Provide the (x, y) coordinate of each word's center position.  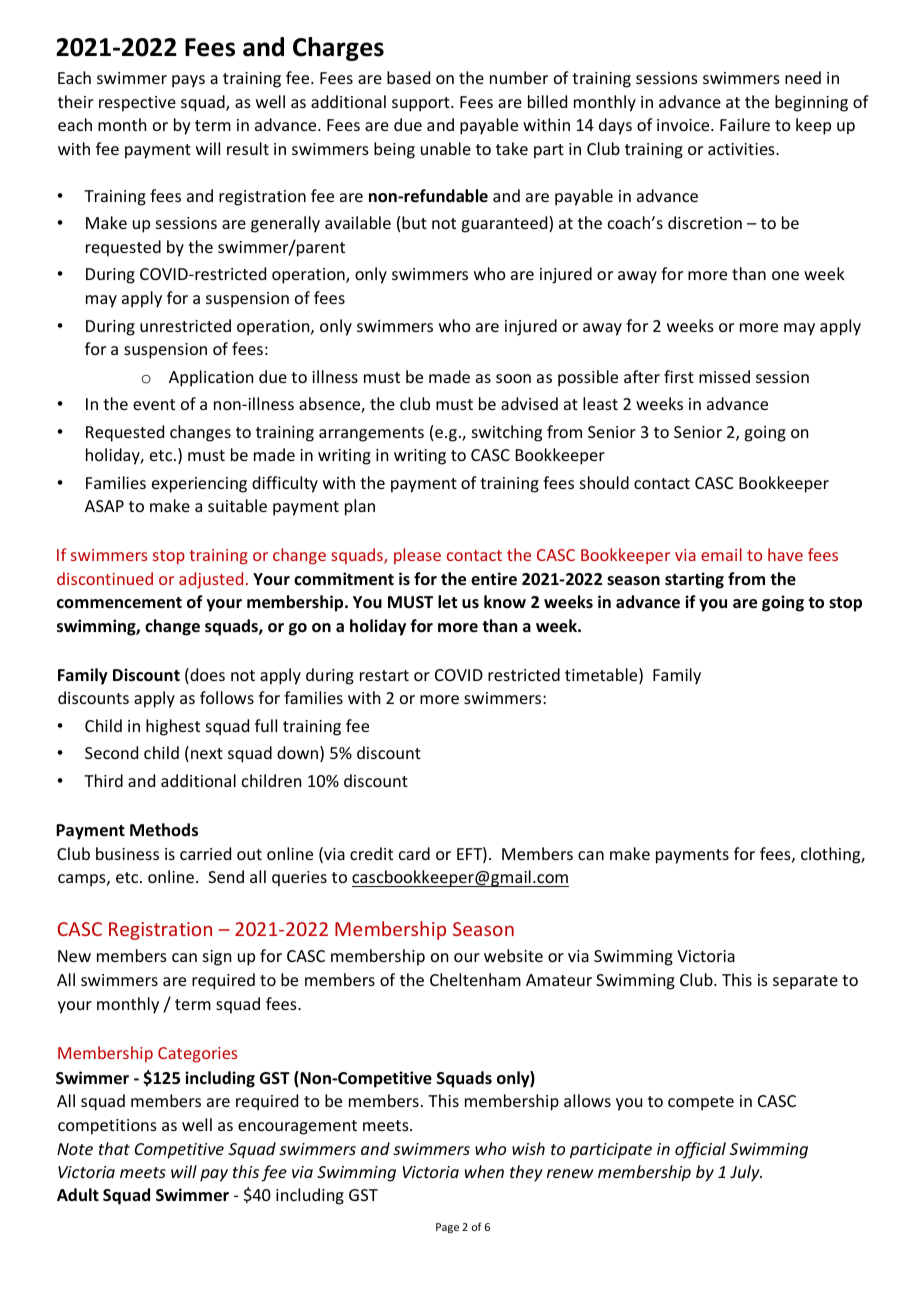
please (417, 556)
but (414, 222)
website (513, 955)
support (422, 104)
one (785, 275)
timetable (602, 676)
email (721, 554)
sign (217, 958)
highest (173, 727)
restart (384, 675)
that (114, 1148)
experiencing (199, 485)
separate (805, 982)
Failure (745, 124)
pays (188, 81)
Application (211, 378)
